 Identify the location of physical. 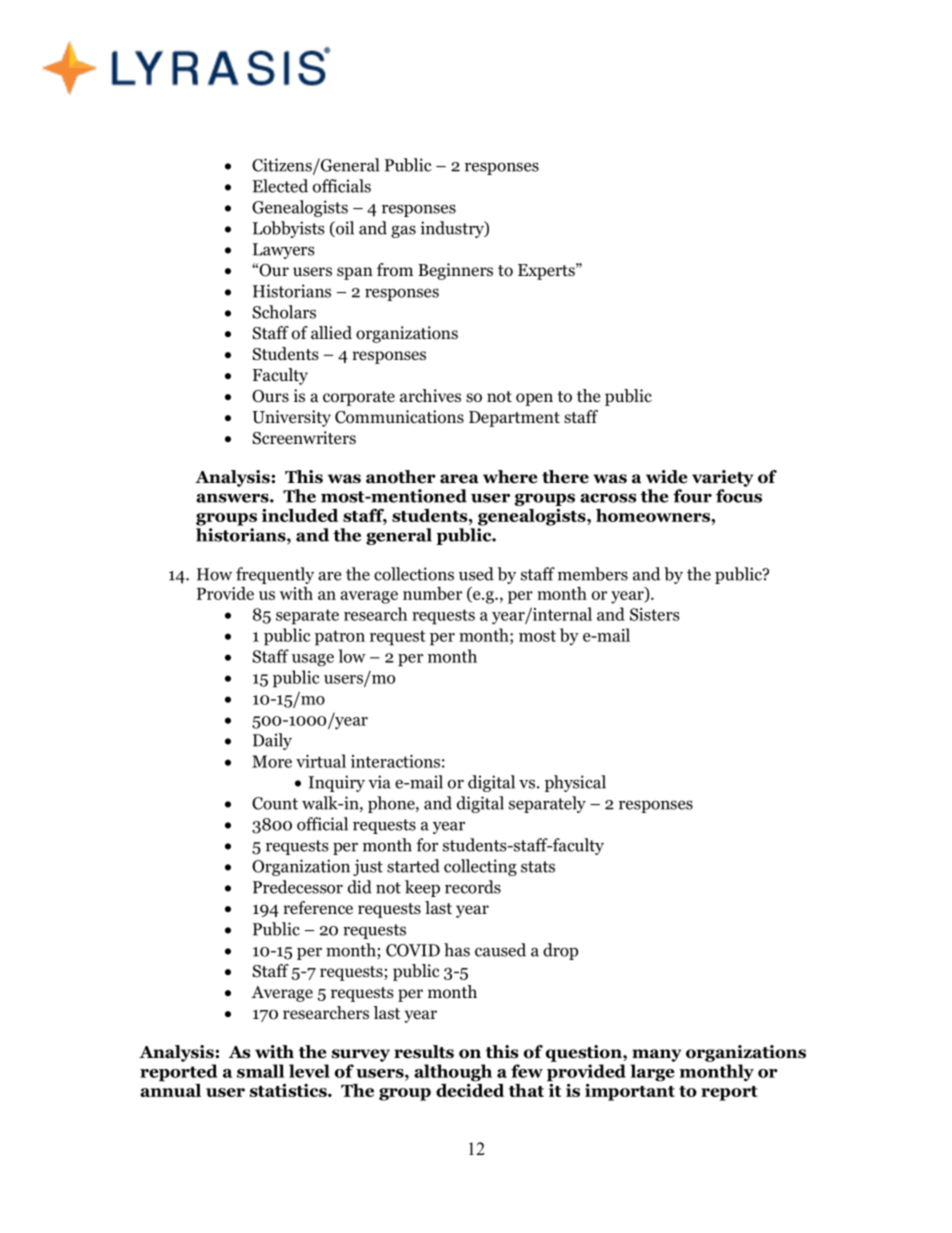
(575, 783).
